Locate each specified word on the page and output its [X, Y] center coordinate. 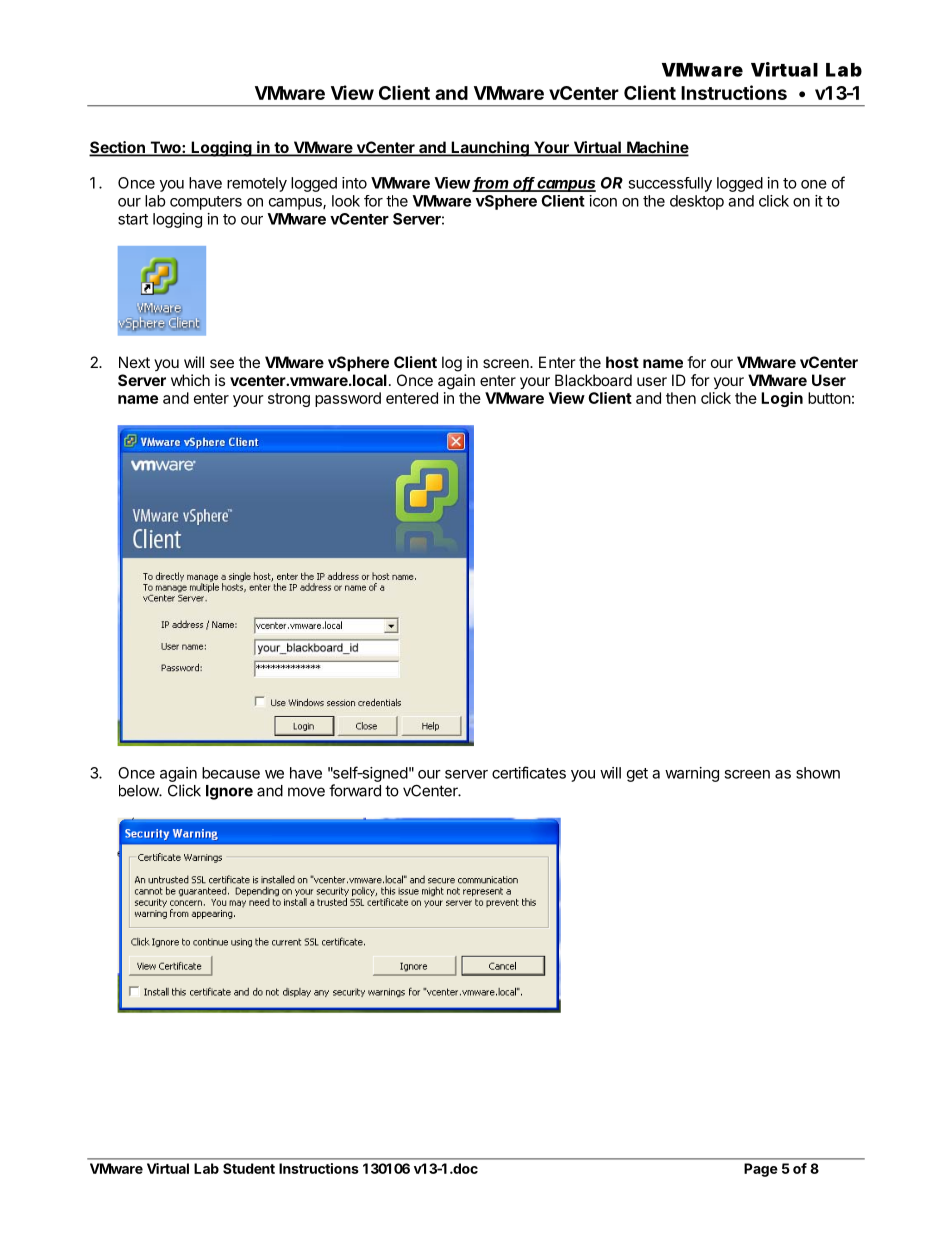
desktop [697, 202]
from [492, 184]
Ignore [229, 792]
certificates [529, 772]
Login [782, 399]
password [348, 399]
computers [206, 203]
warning [692, 774]
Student [249, 1168]
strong [289, 400]
